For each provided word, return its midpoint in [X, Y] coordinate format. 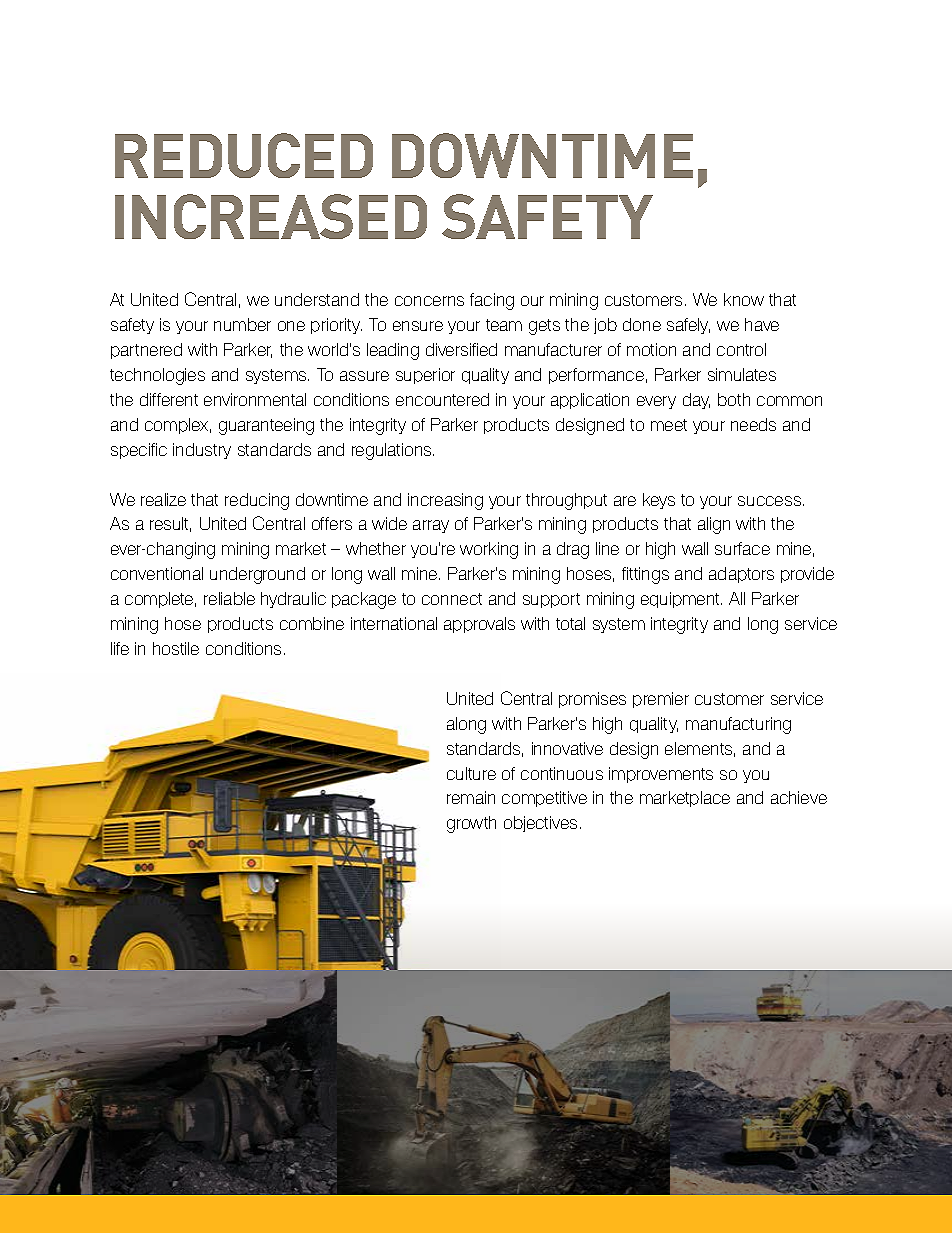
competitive [544, 799]
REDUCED [244, 155]
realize [163, 499]
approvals [479, 625]
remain [471, 797]
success [771, 501]
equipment [681, 600]
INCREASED [271, 216]
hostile [176, 648]
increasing [445, 501]
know [744, 299]
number [242, 324]
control [741, 349]
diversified [461, 349]
